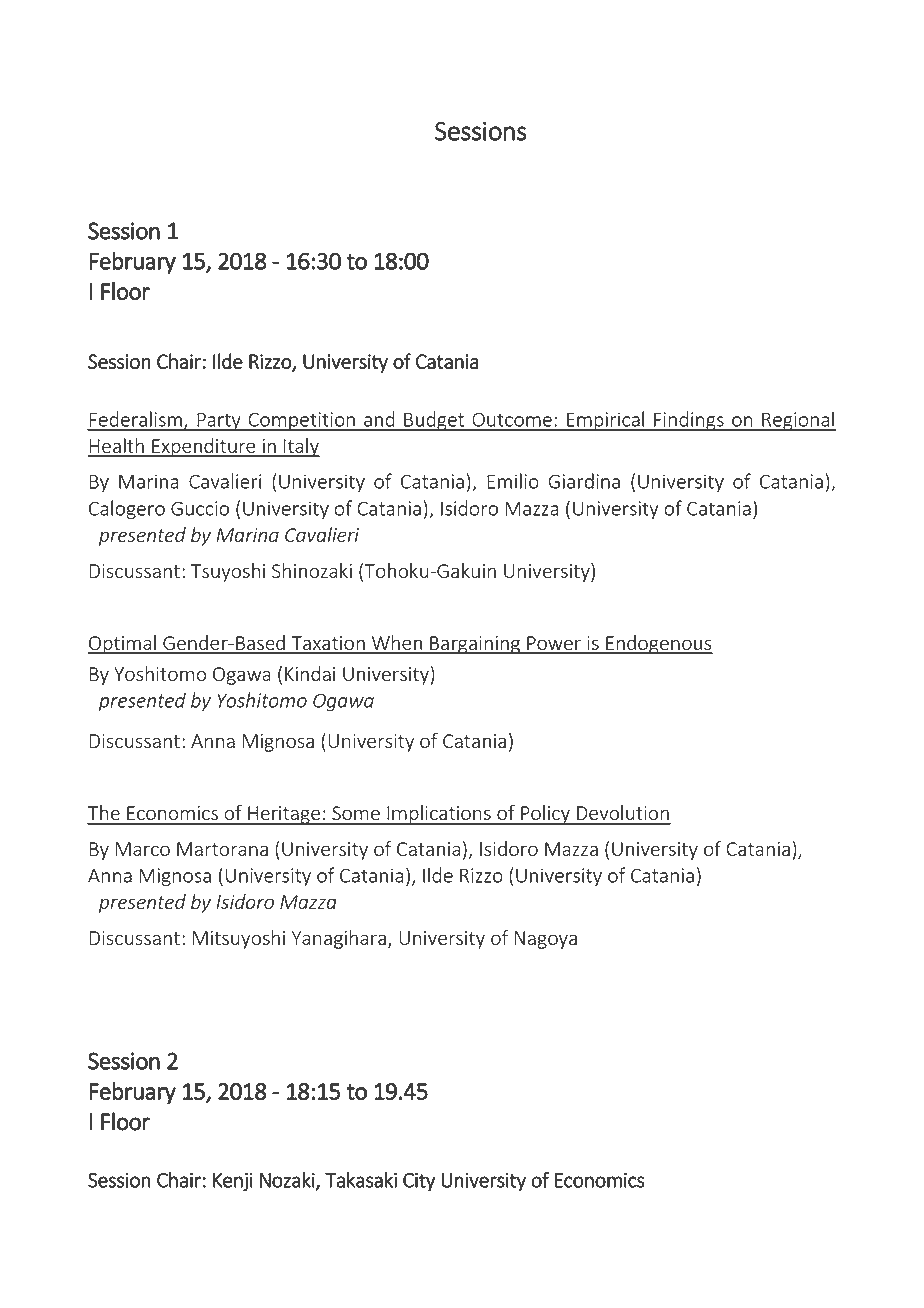  Describe the element at coordinates (143, 849) in the screenshot. I see `Marco` at that location.
